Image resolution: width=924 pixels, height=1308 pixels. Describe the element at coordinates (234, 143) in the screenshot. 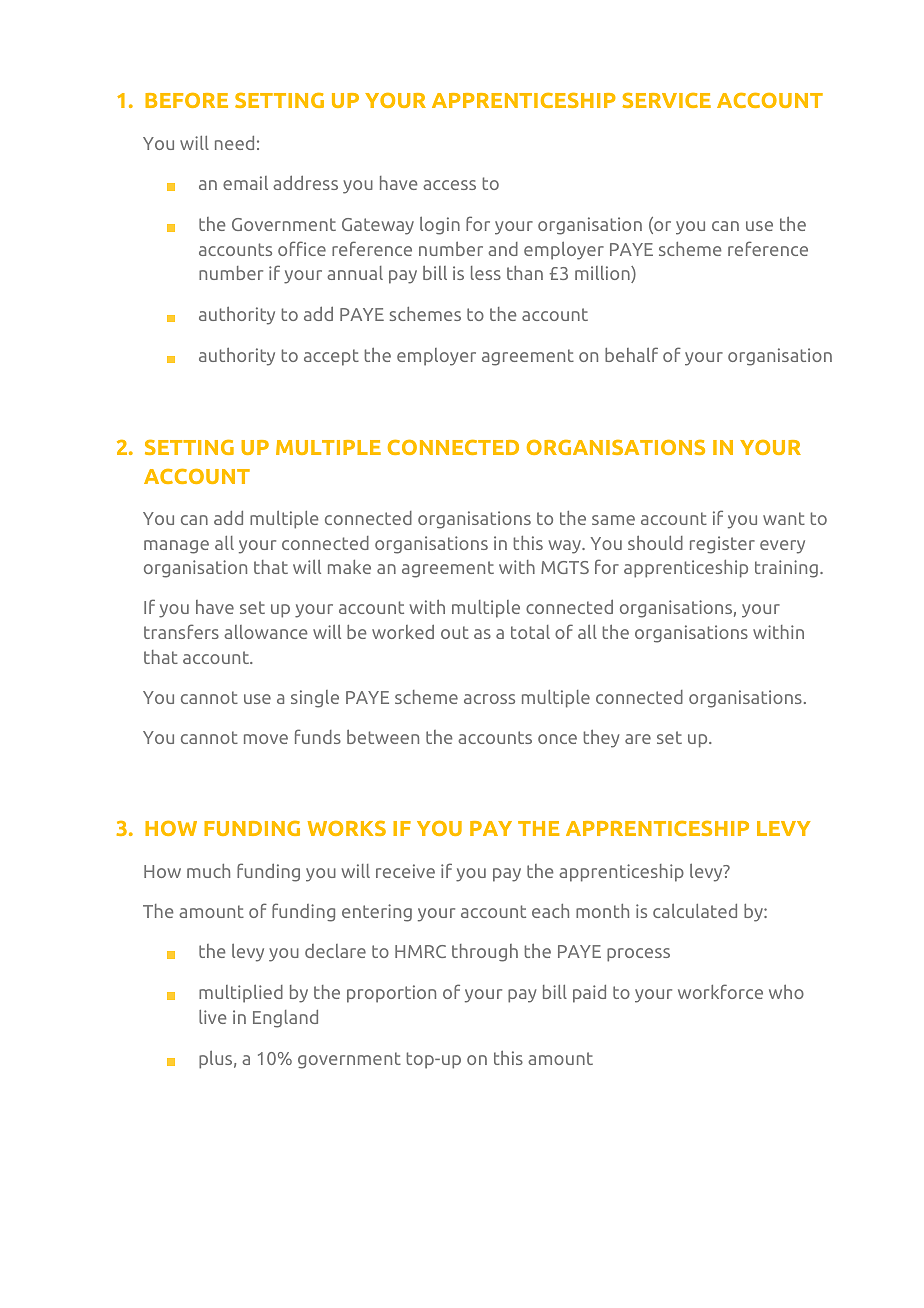

I see `need` at that location.
